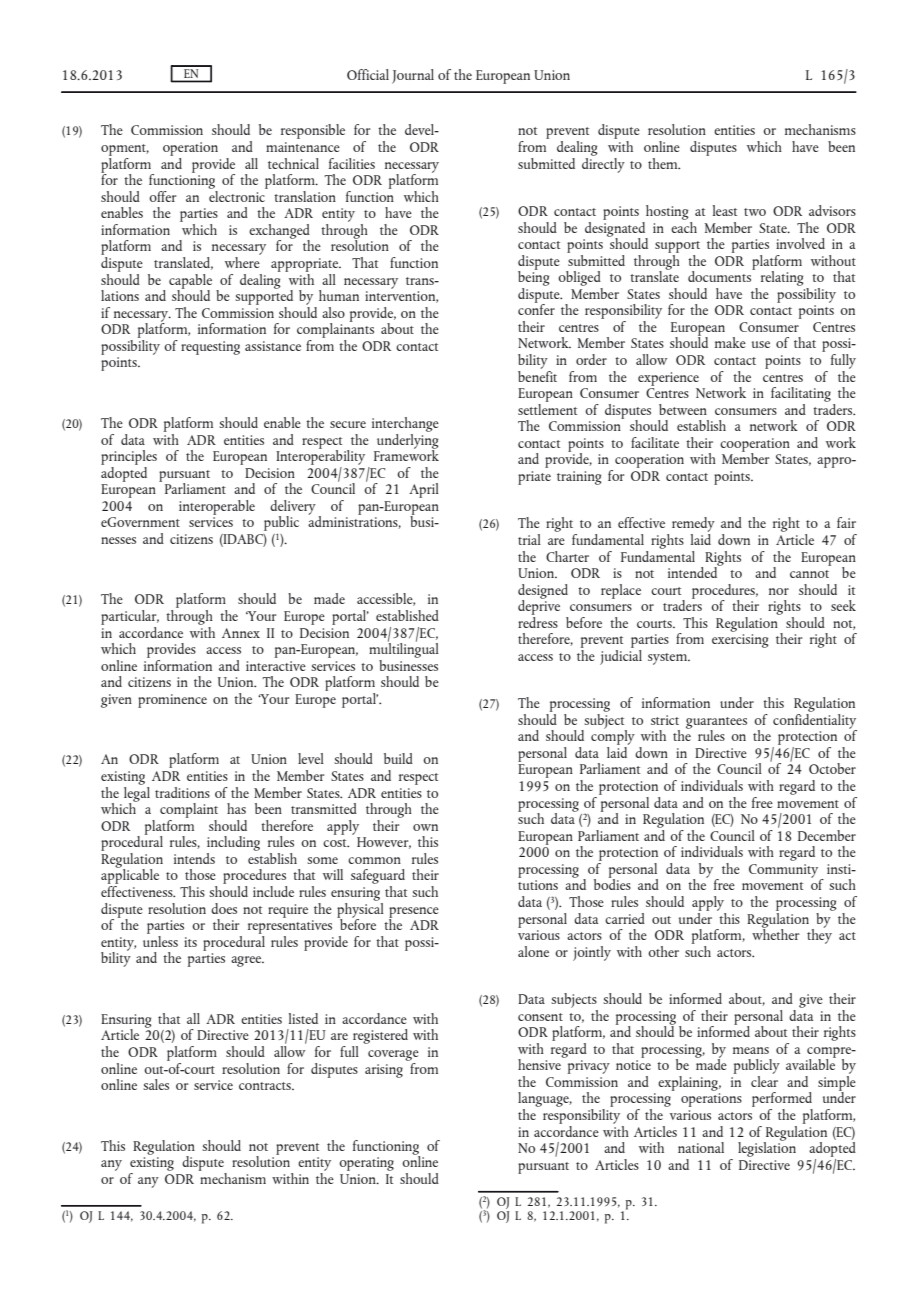 This image has width=924, height=1308. I want to click on benefit, so click(537, 375).
